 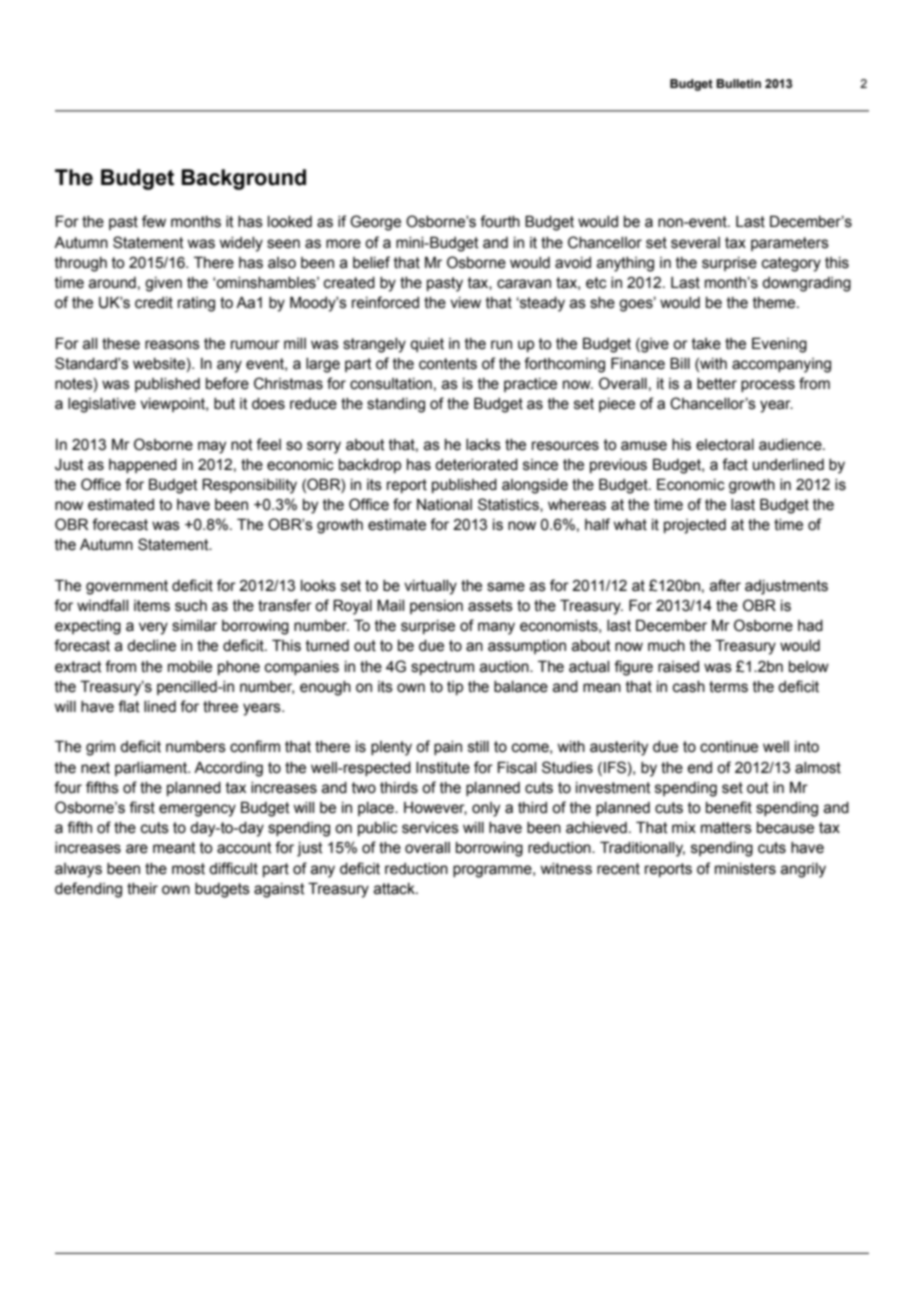 I want to click on Bulletin, so click(x=738, y=83).
